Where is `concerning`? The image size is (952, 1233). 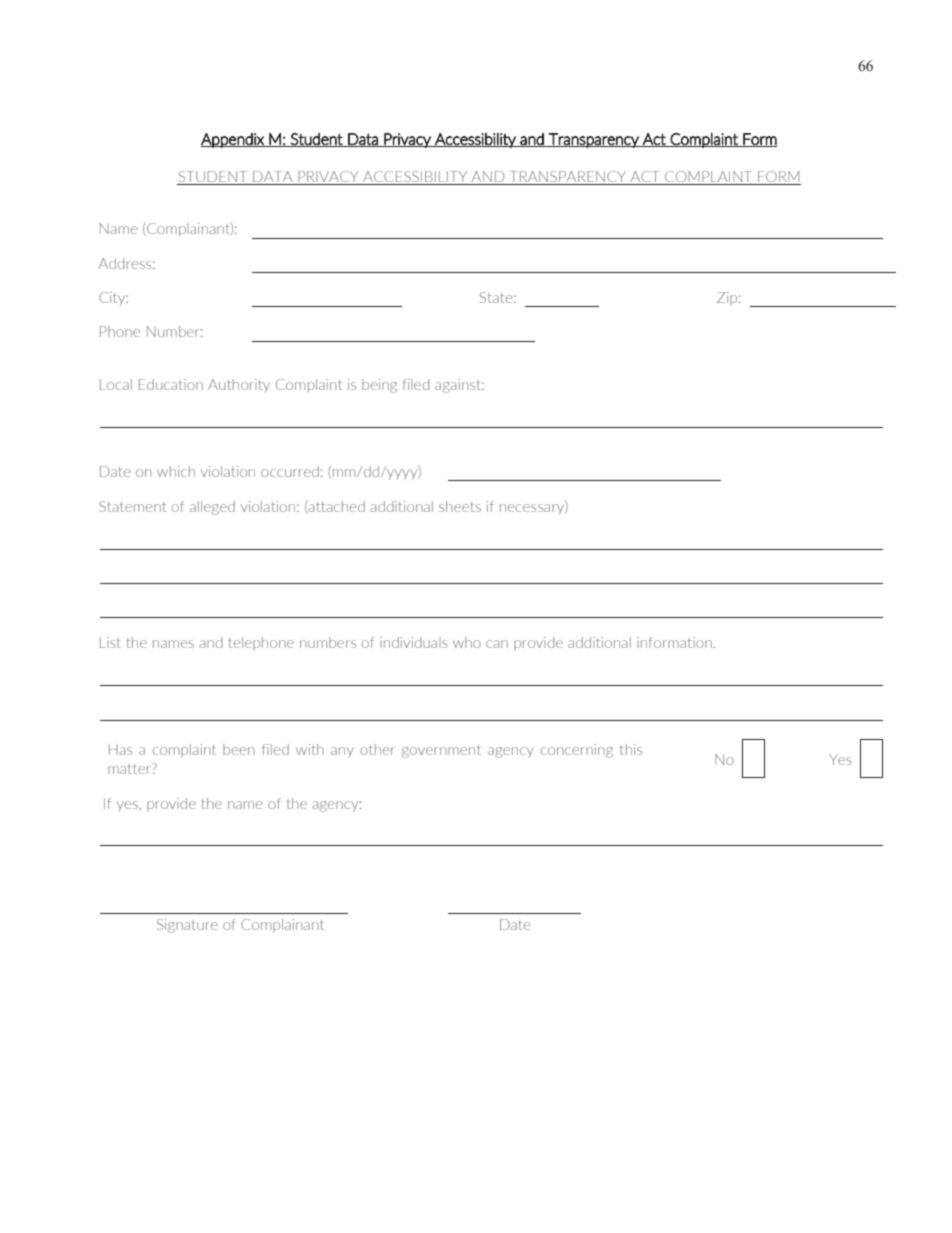 concerning is located at coordinates (577, 751).
